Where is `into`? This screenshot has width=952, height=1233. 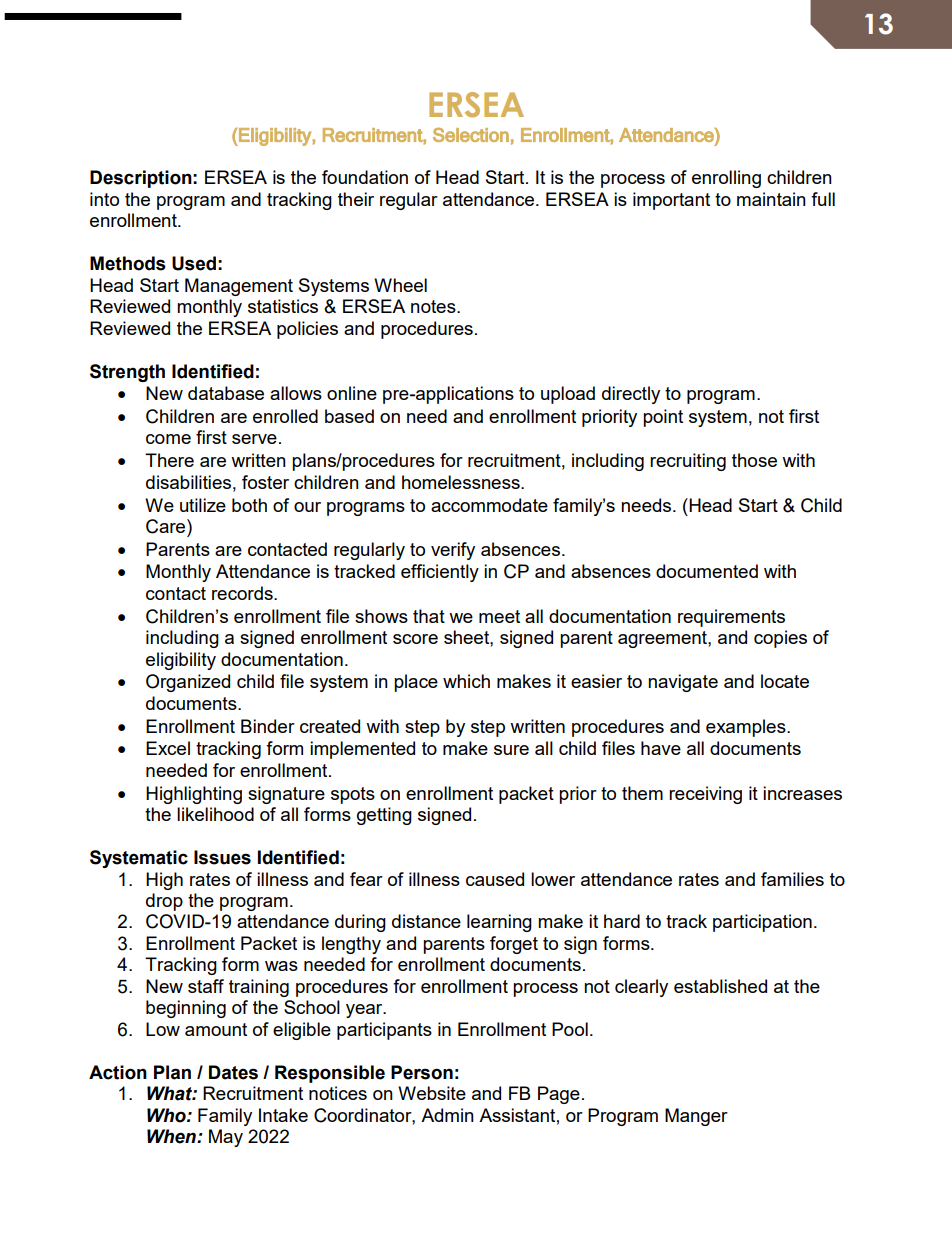 into is located at coordinates (104, 199).
